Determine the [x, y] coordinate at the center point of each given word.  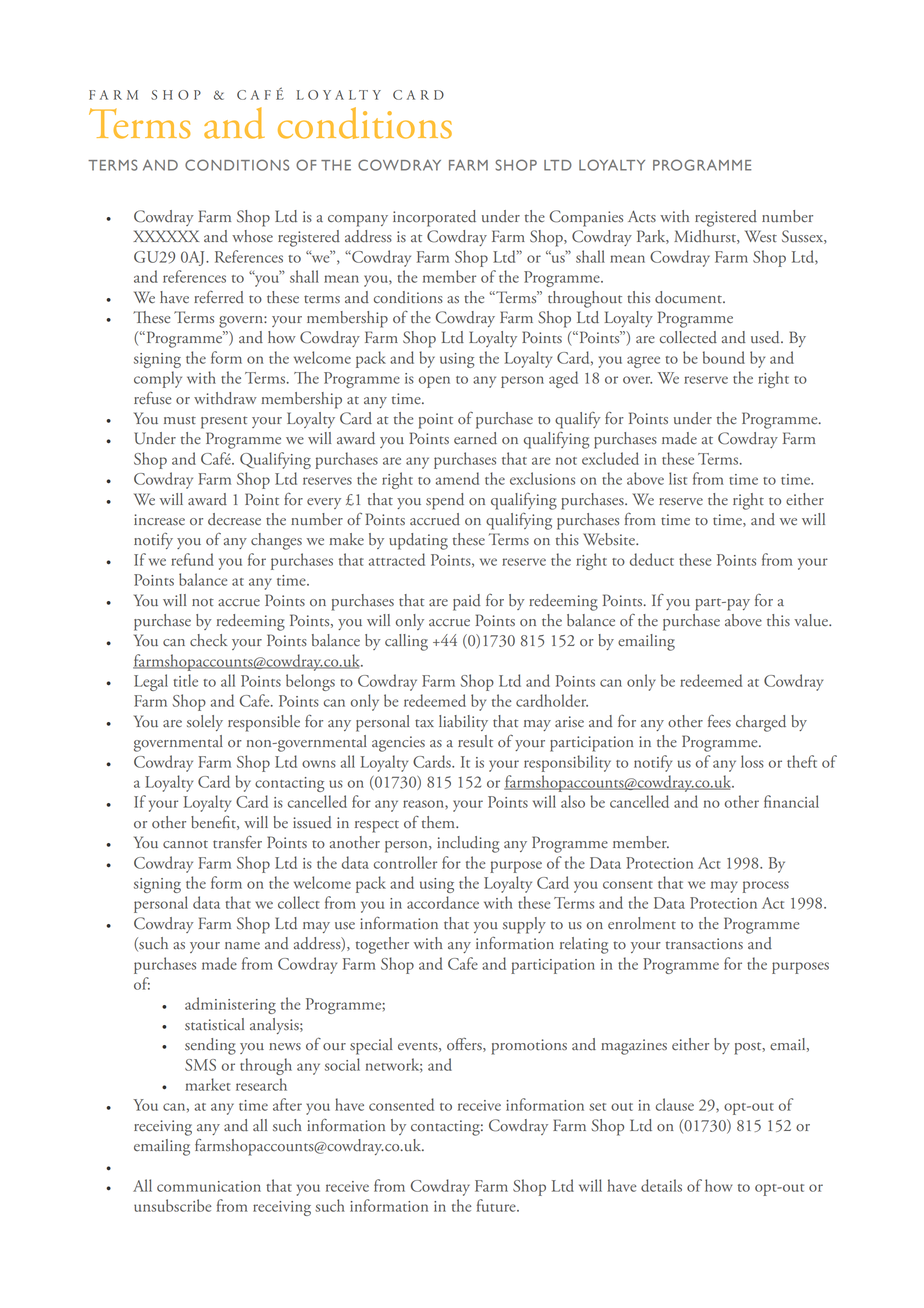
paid [467, 602]
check [208, 640]
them [439, 822]
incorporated [434, 218]
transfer [237, 842]
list [678, 478]
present [224, 422]
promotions [529, 1047]
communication [209, 1186]
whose [252, 236]
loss [752, 761]
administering [230, 1005]
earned [475, 438]
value [812, 620]
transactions [704, 944]
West [761, 236]
